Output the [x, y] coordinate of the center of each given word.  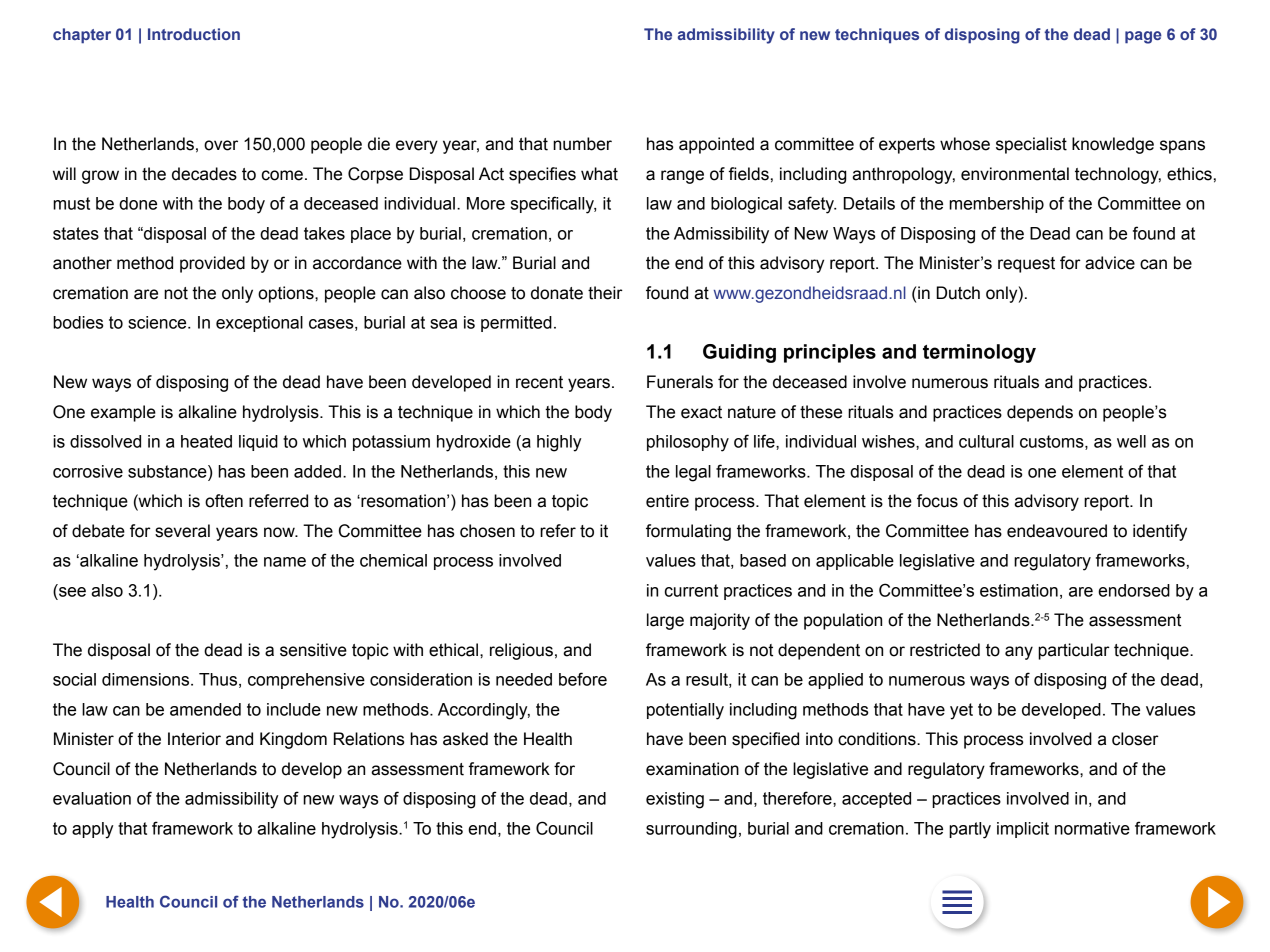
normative [1092, 828]
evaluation [92, 798]
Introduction [194, 34]
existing [675, 800]
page [1143, 37]
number [582, 144]
